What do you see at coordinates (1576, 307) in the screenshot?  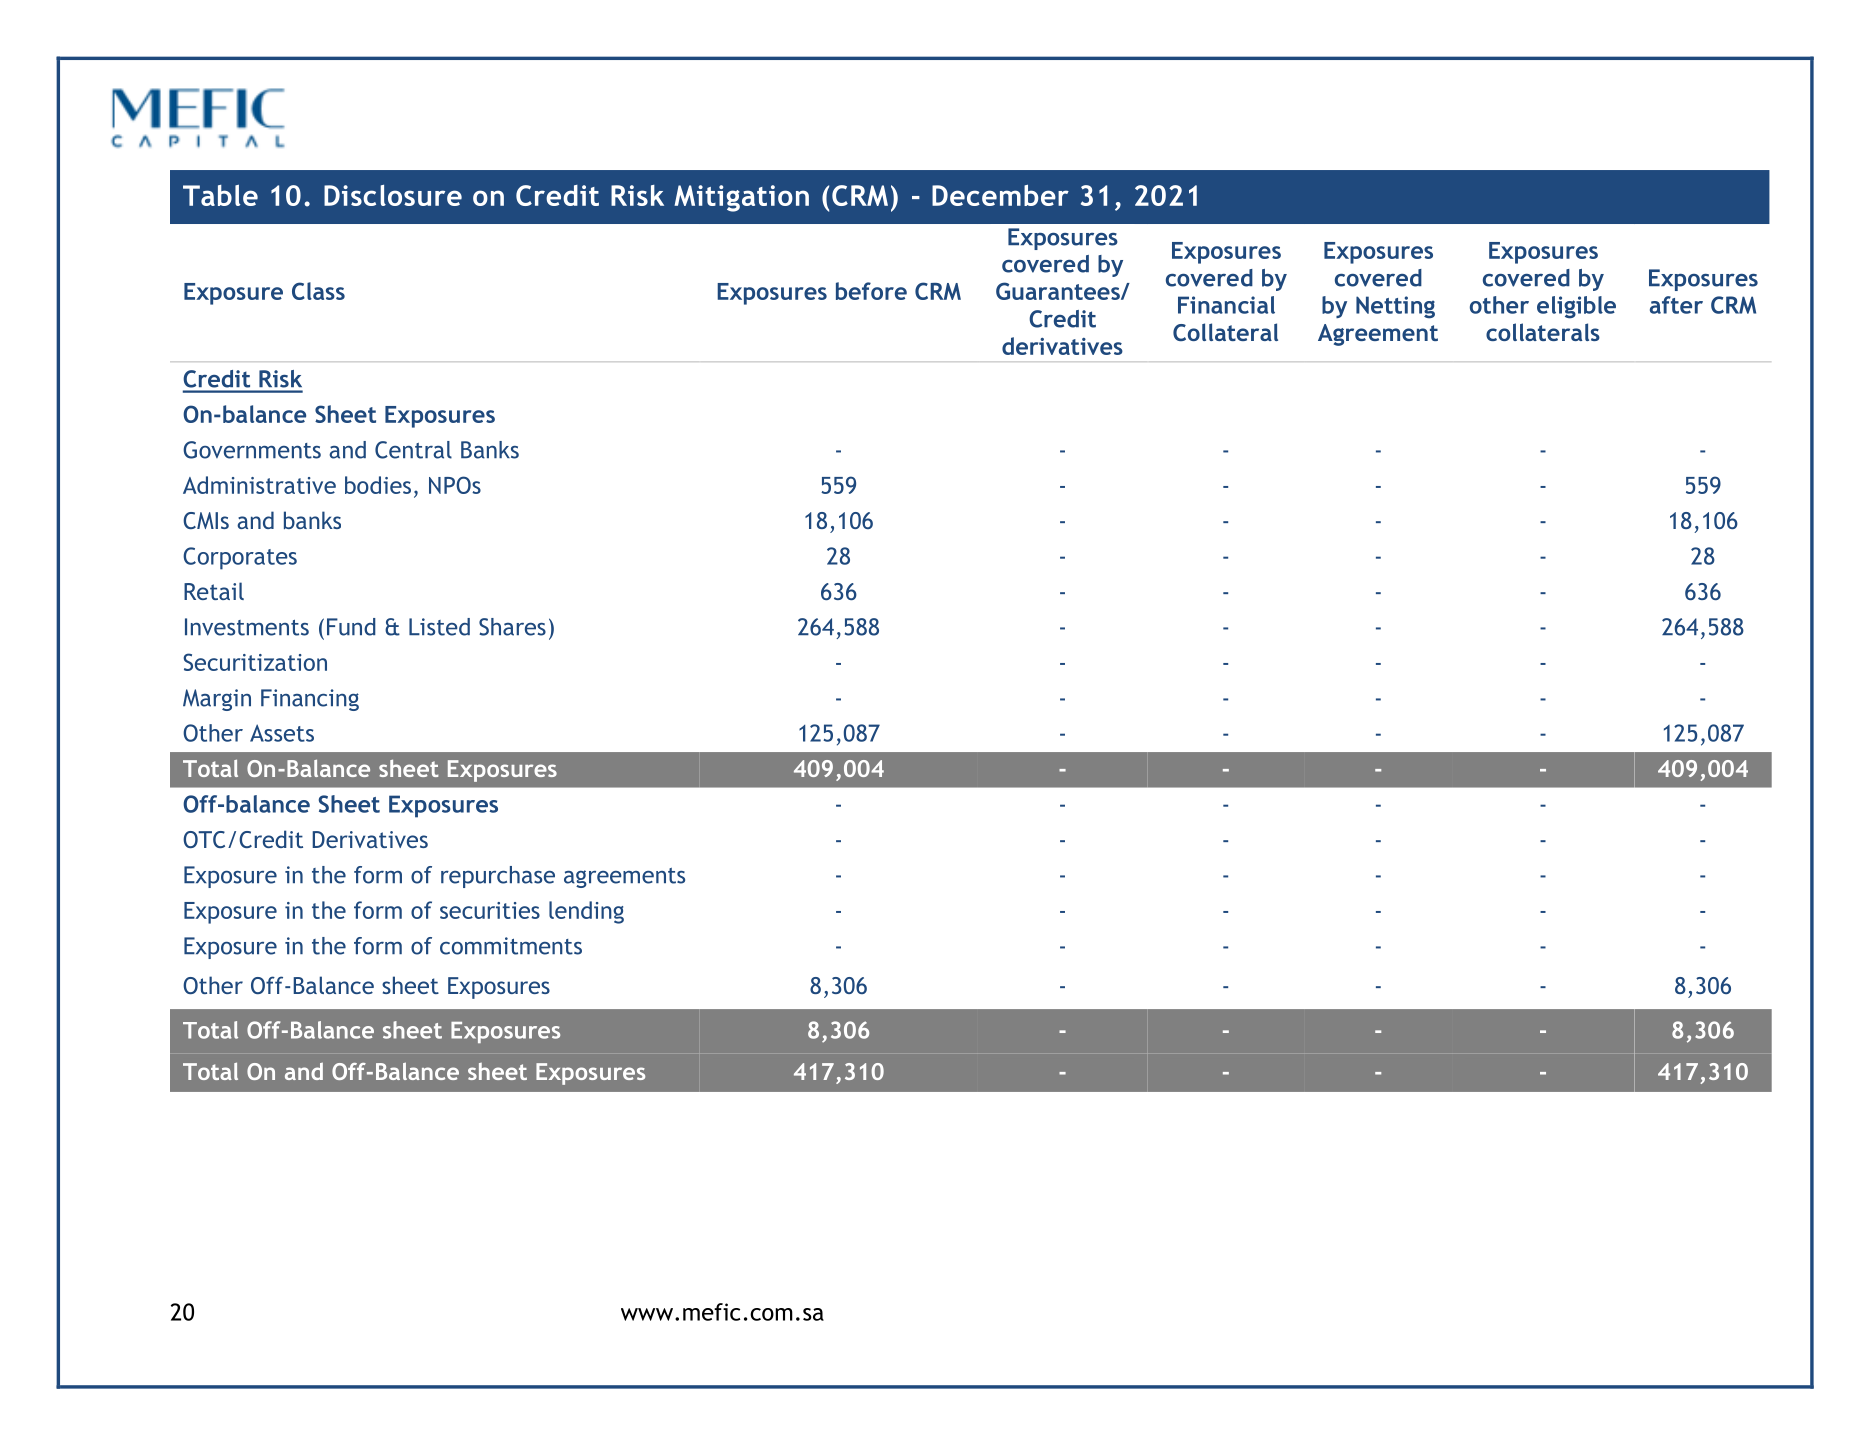 I see `eligible` at bounding box center [1576, 307].
